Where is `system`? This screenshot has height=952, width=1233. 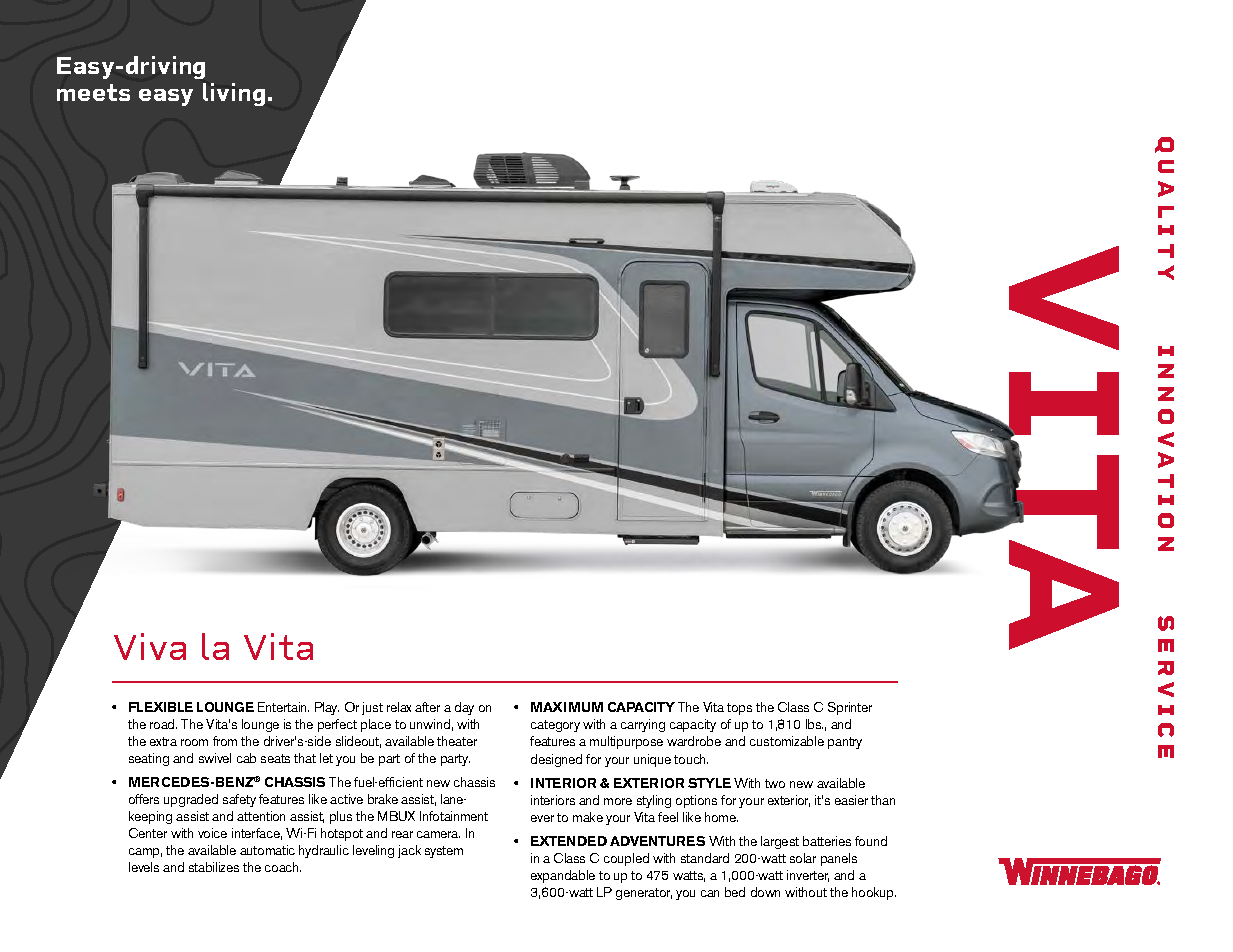 system is located at coordinates (444, 852).
